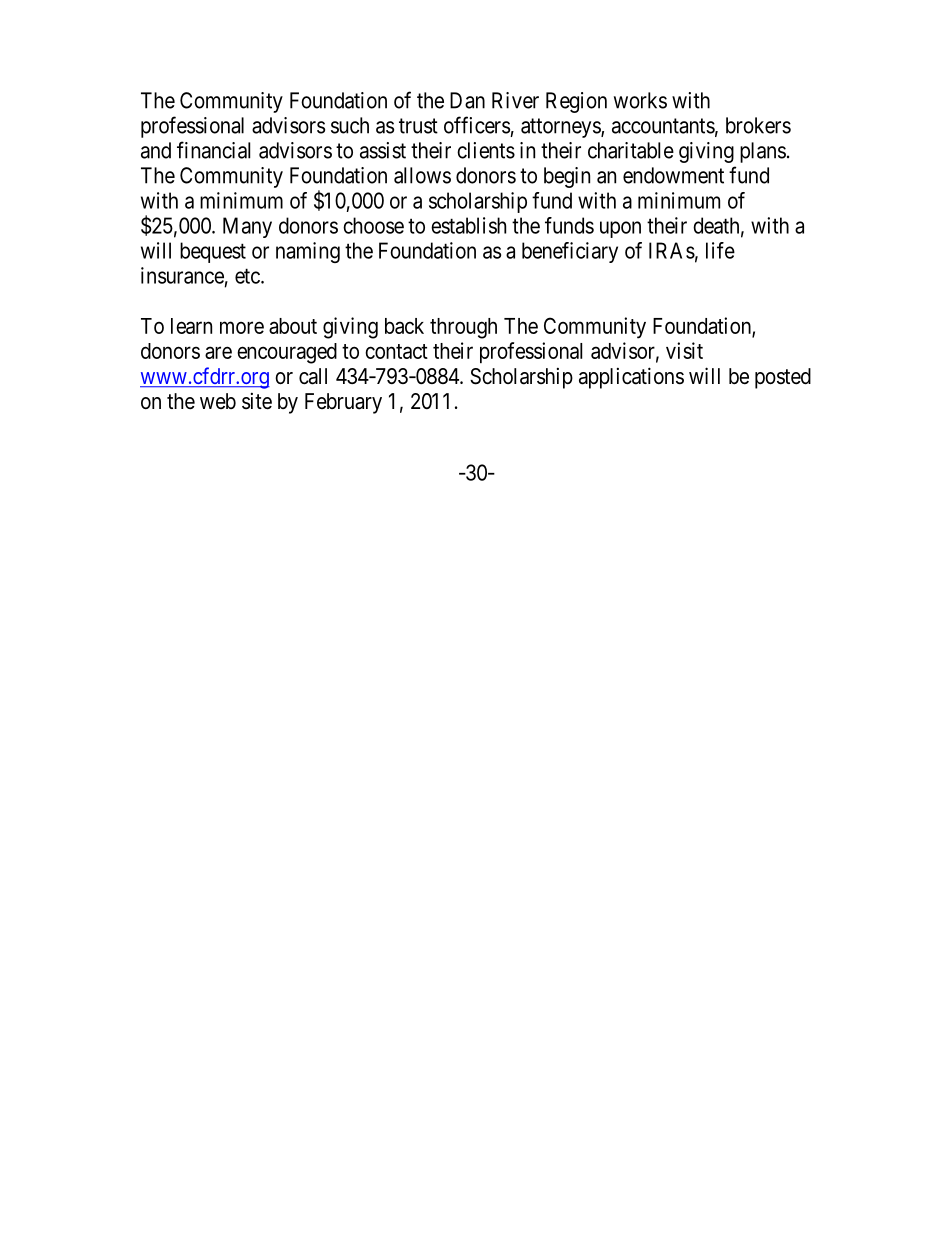  What do you see at coordinates (350, 125) in the image?
I see `such` at bounding box center [350, 125].
